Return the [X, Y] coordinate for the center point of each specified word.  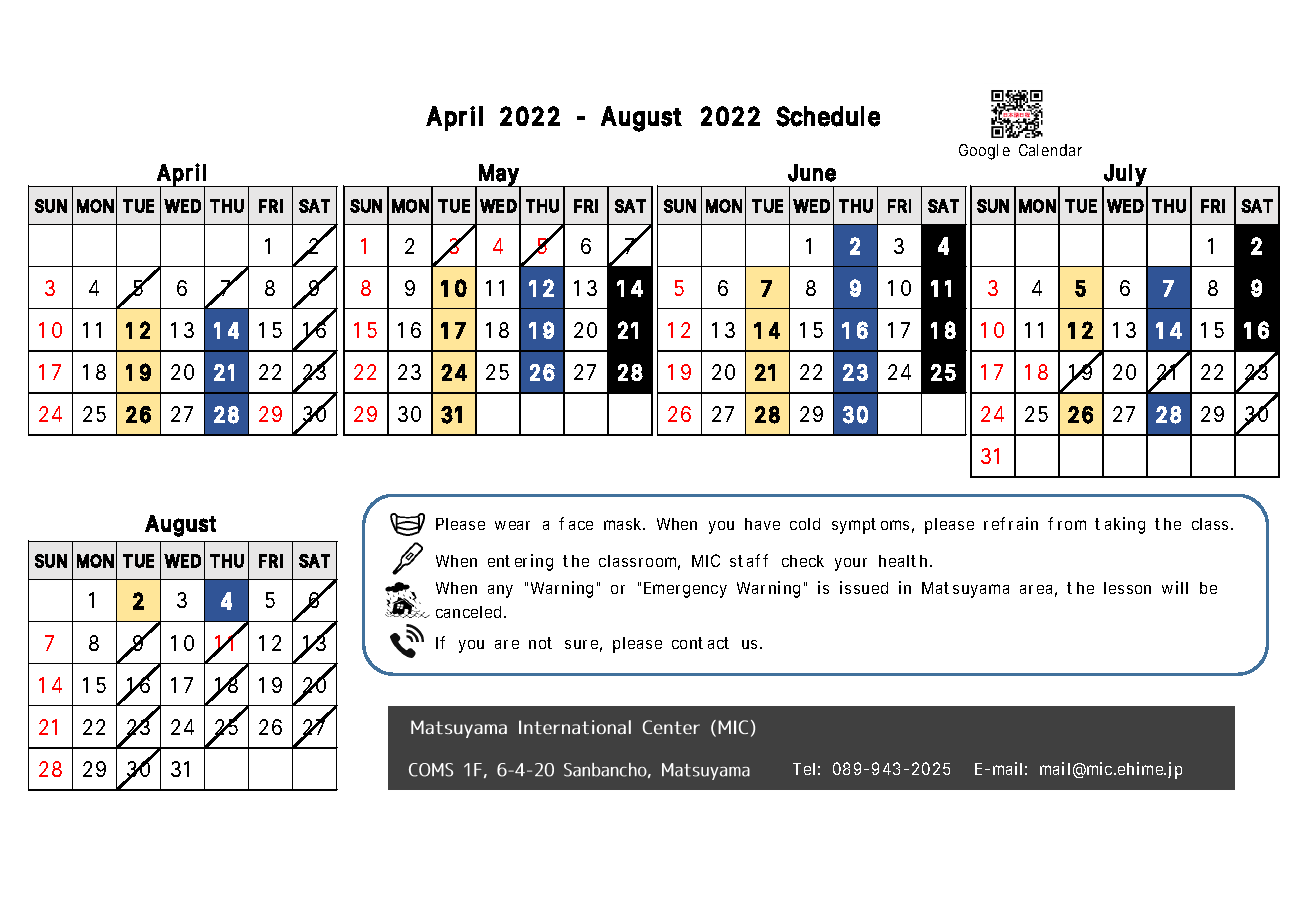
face [576, 523]
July [1124, 176]
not [540, 643]
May [498, 176]
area [1036, 589]
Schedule [828, 116]
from [1067, 523]
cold [805, 524]
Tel [804, 769]
